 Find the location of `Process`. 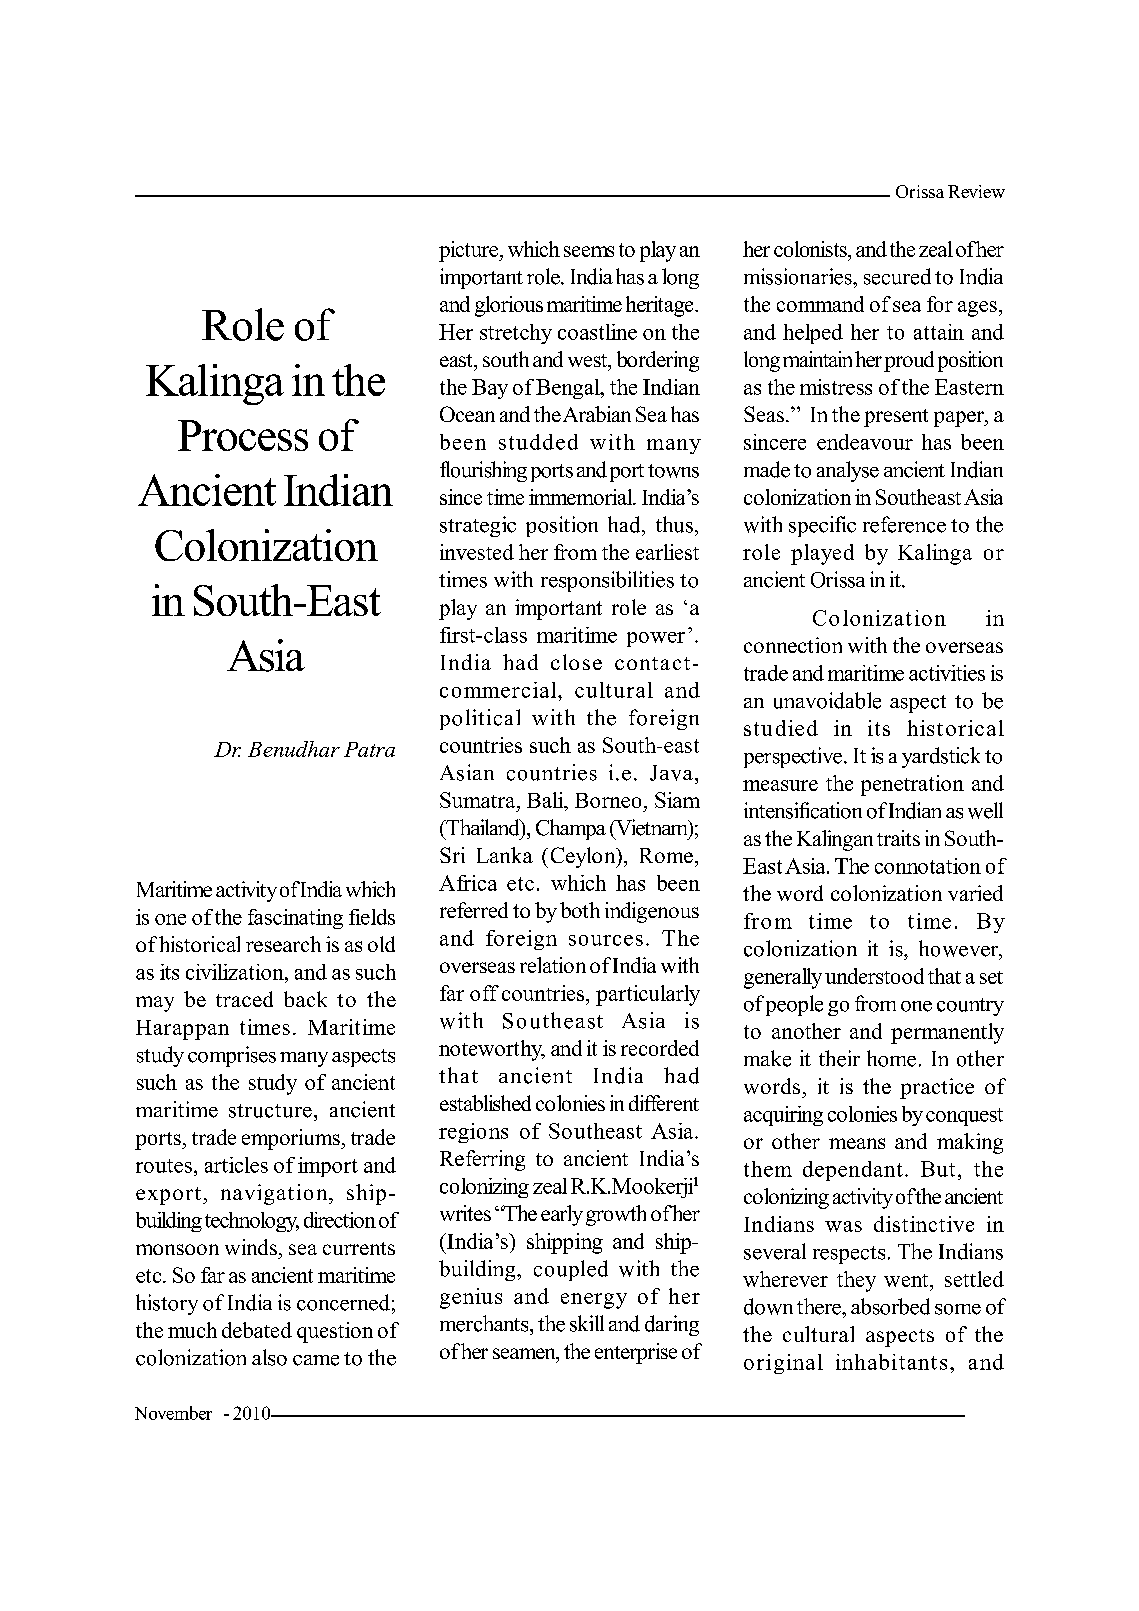

Process is located at coordinates (243, 435).
